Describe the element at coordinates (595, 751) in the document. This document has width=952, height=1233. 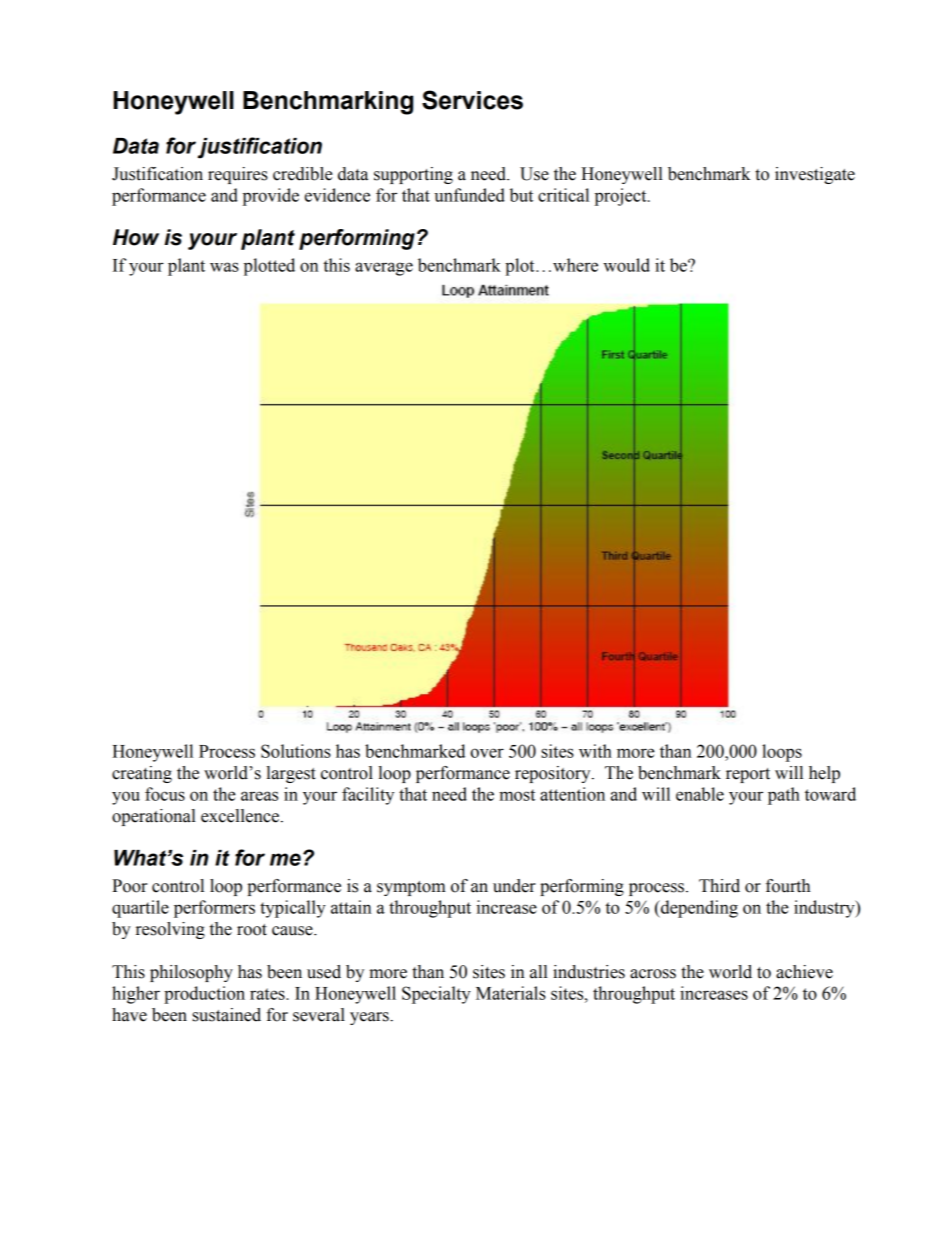
I see `with` at that location.
